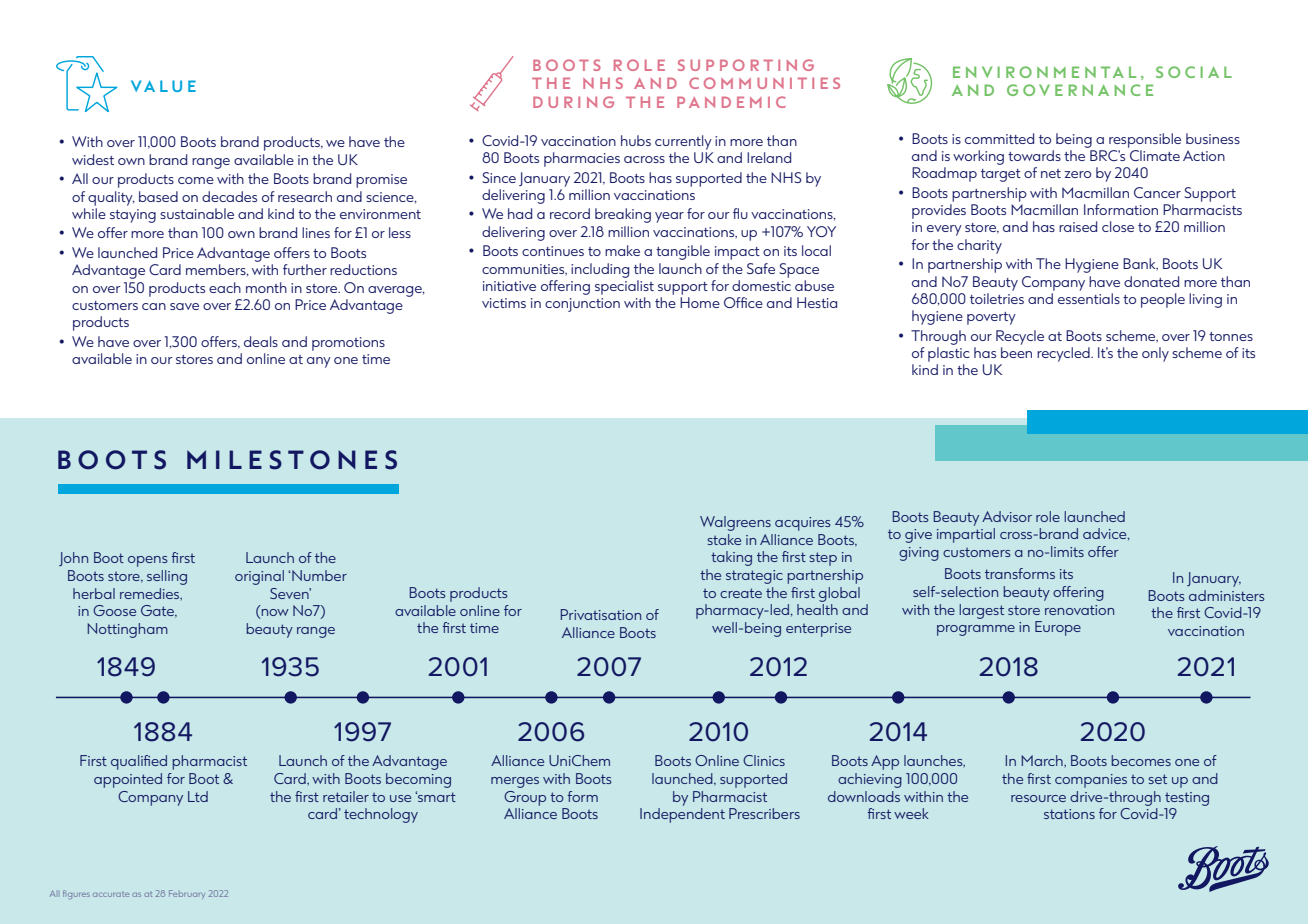  I want to click on Europe, so click(1058, 628).
